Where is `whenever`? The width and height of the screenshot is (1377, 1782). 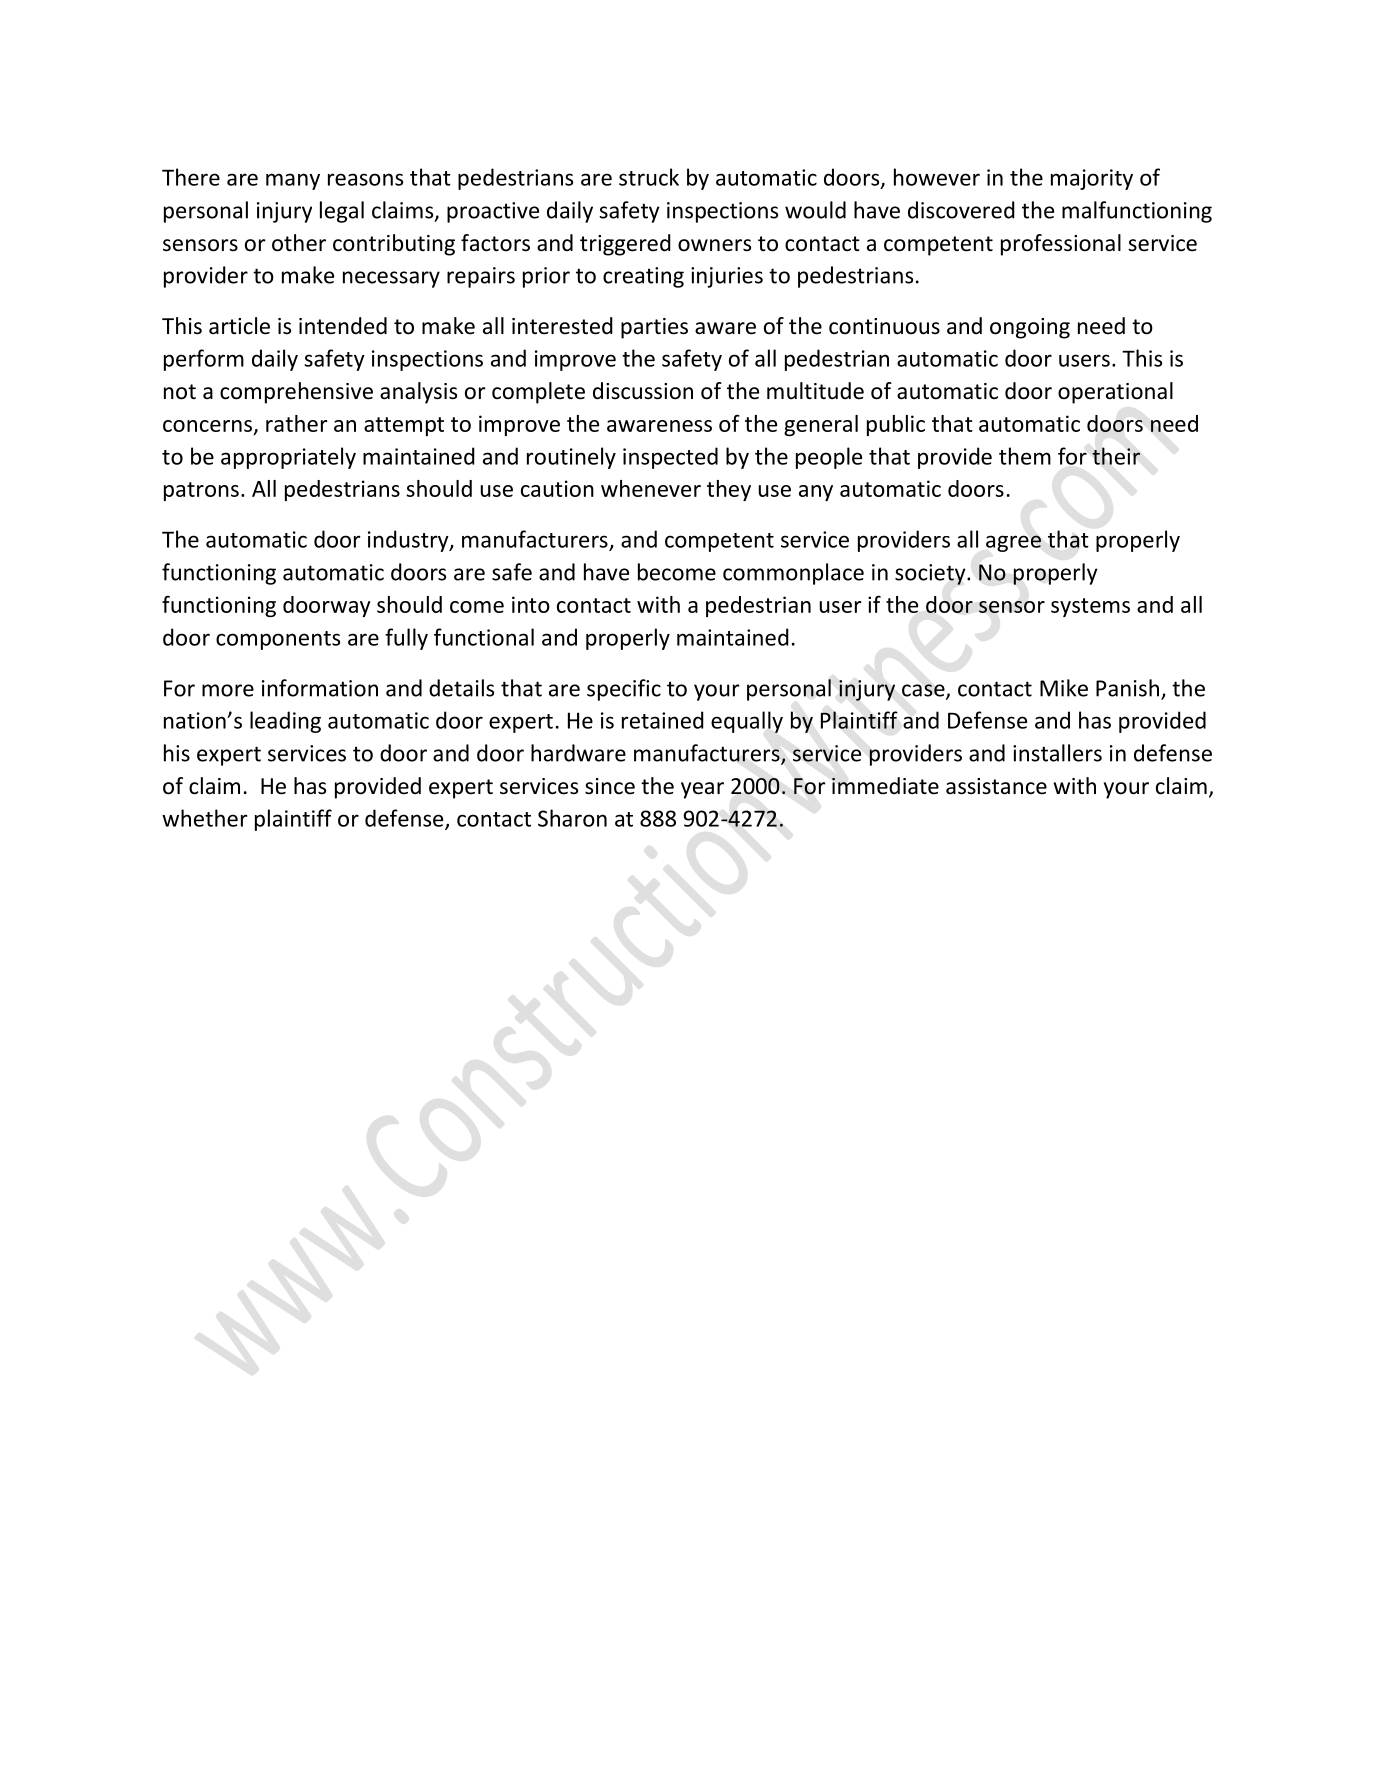 whenever is located at coordinates (651, 488).
